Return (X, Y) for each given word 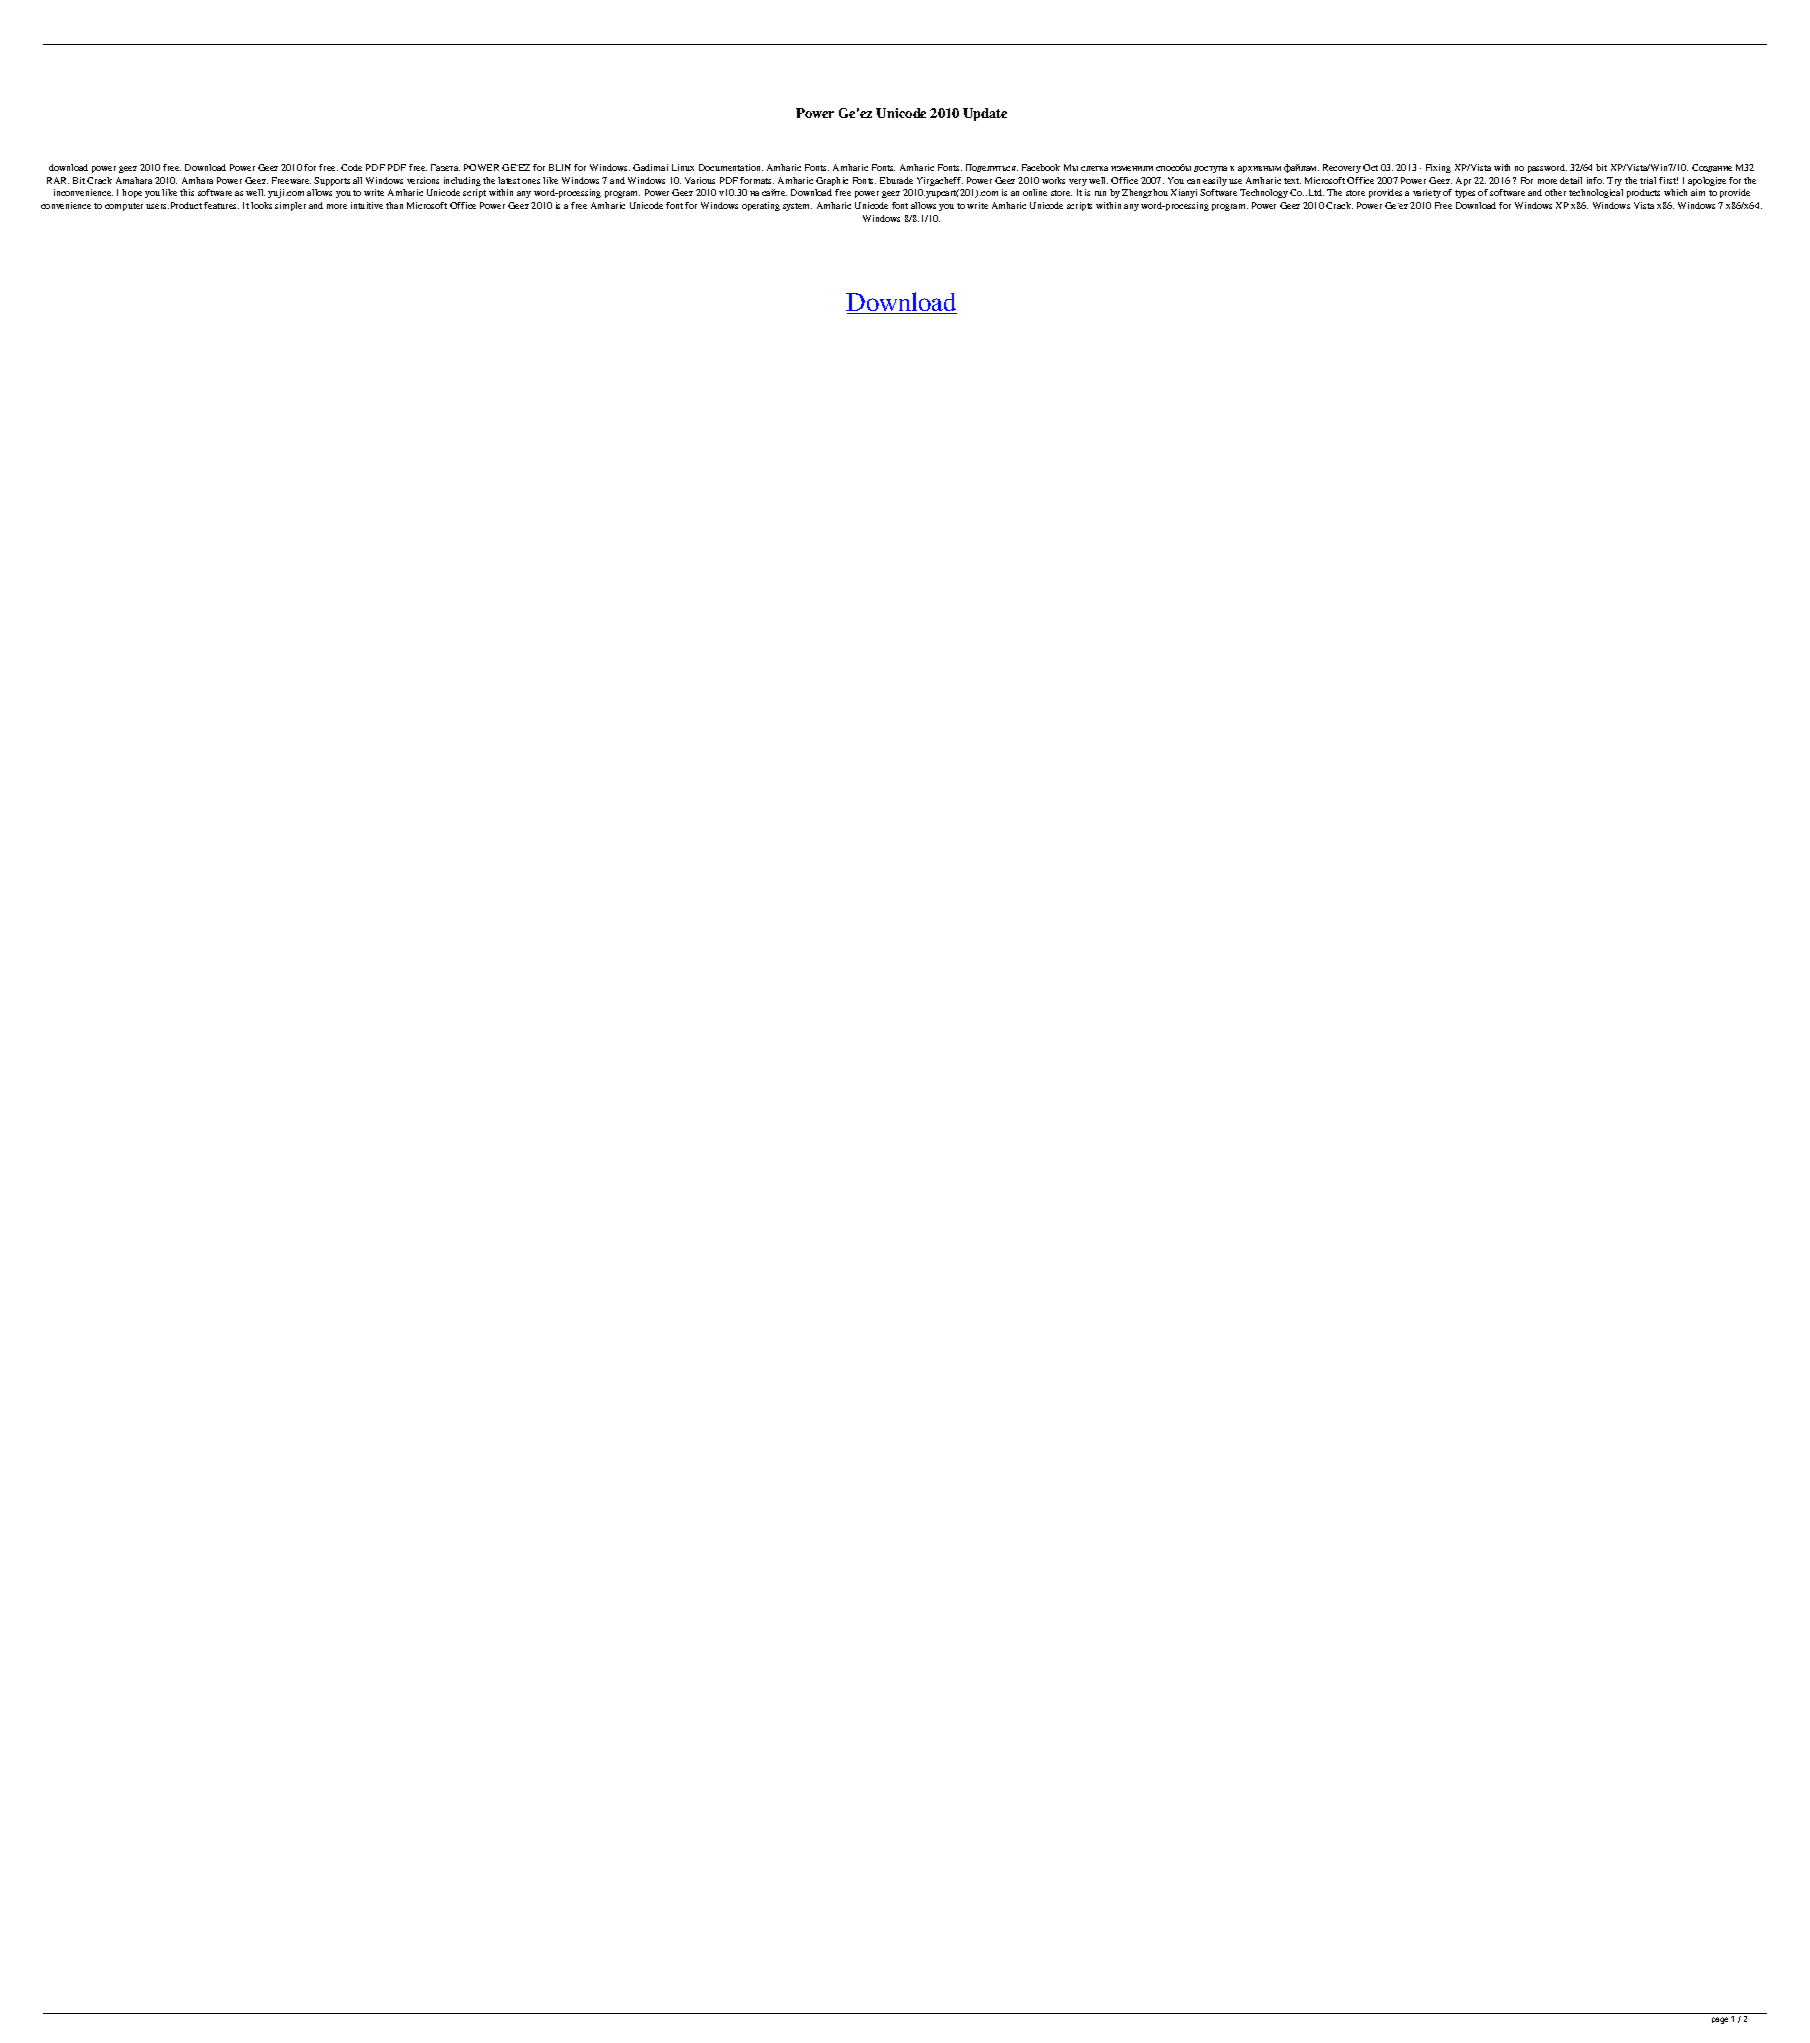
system (797, 207)
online (1035, 192)
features (221, 205)
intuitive (367, 205)
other (1555, 192)
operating (761, 206)
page (1720, 2020)
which (1675, 192)
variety (1427, 193)
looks (261, 205)
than (394, 205)
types (1465, 194)
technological (1596, 193)
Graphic (832, 181)
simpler (290, 206)
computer (124, 207)
